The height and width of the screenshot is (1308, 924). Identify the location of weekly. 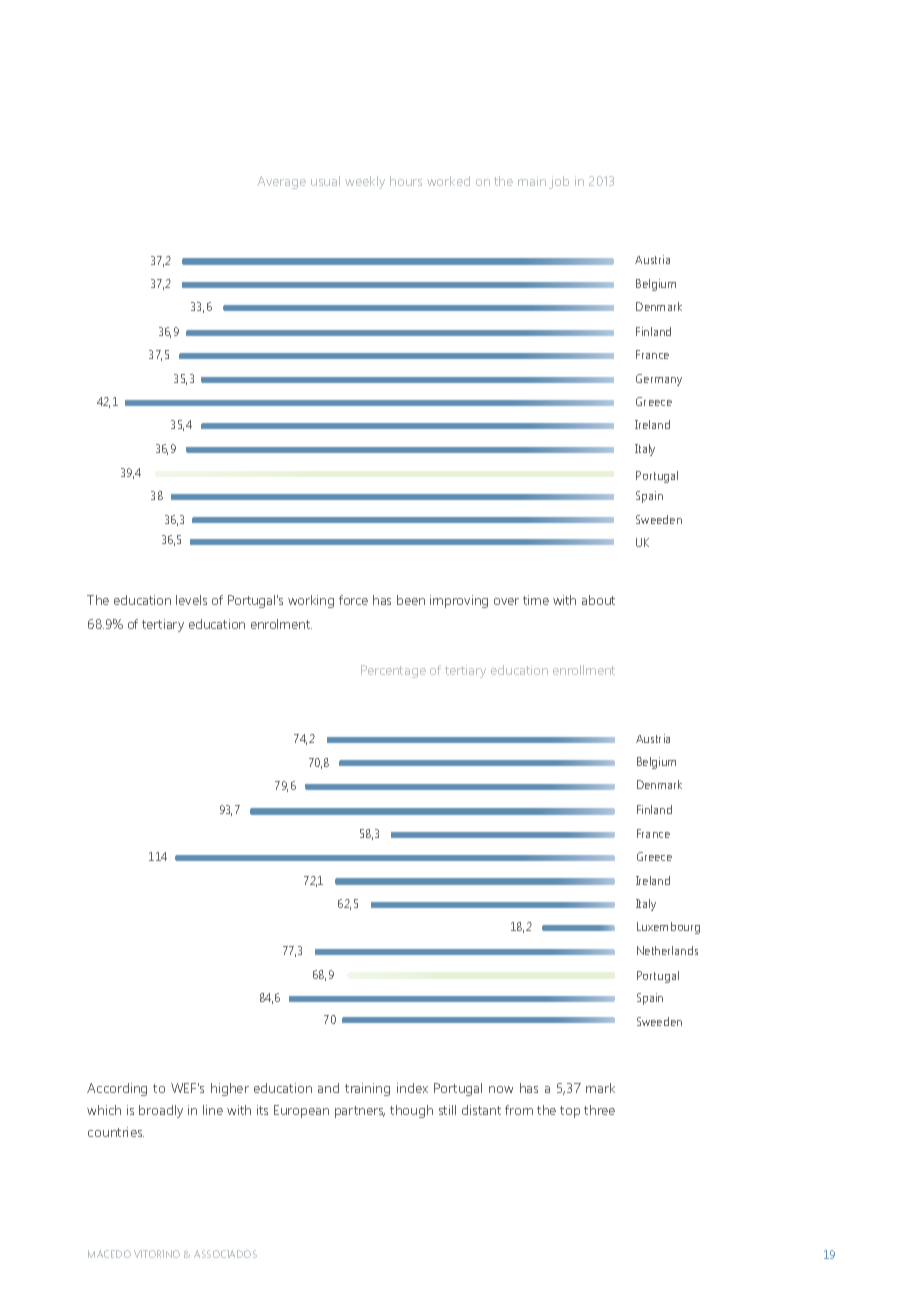
(365, 182).
